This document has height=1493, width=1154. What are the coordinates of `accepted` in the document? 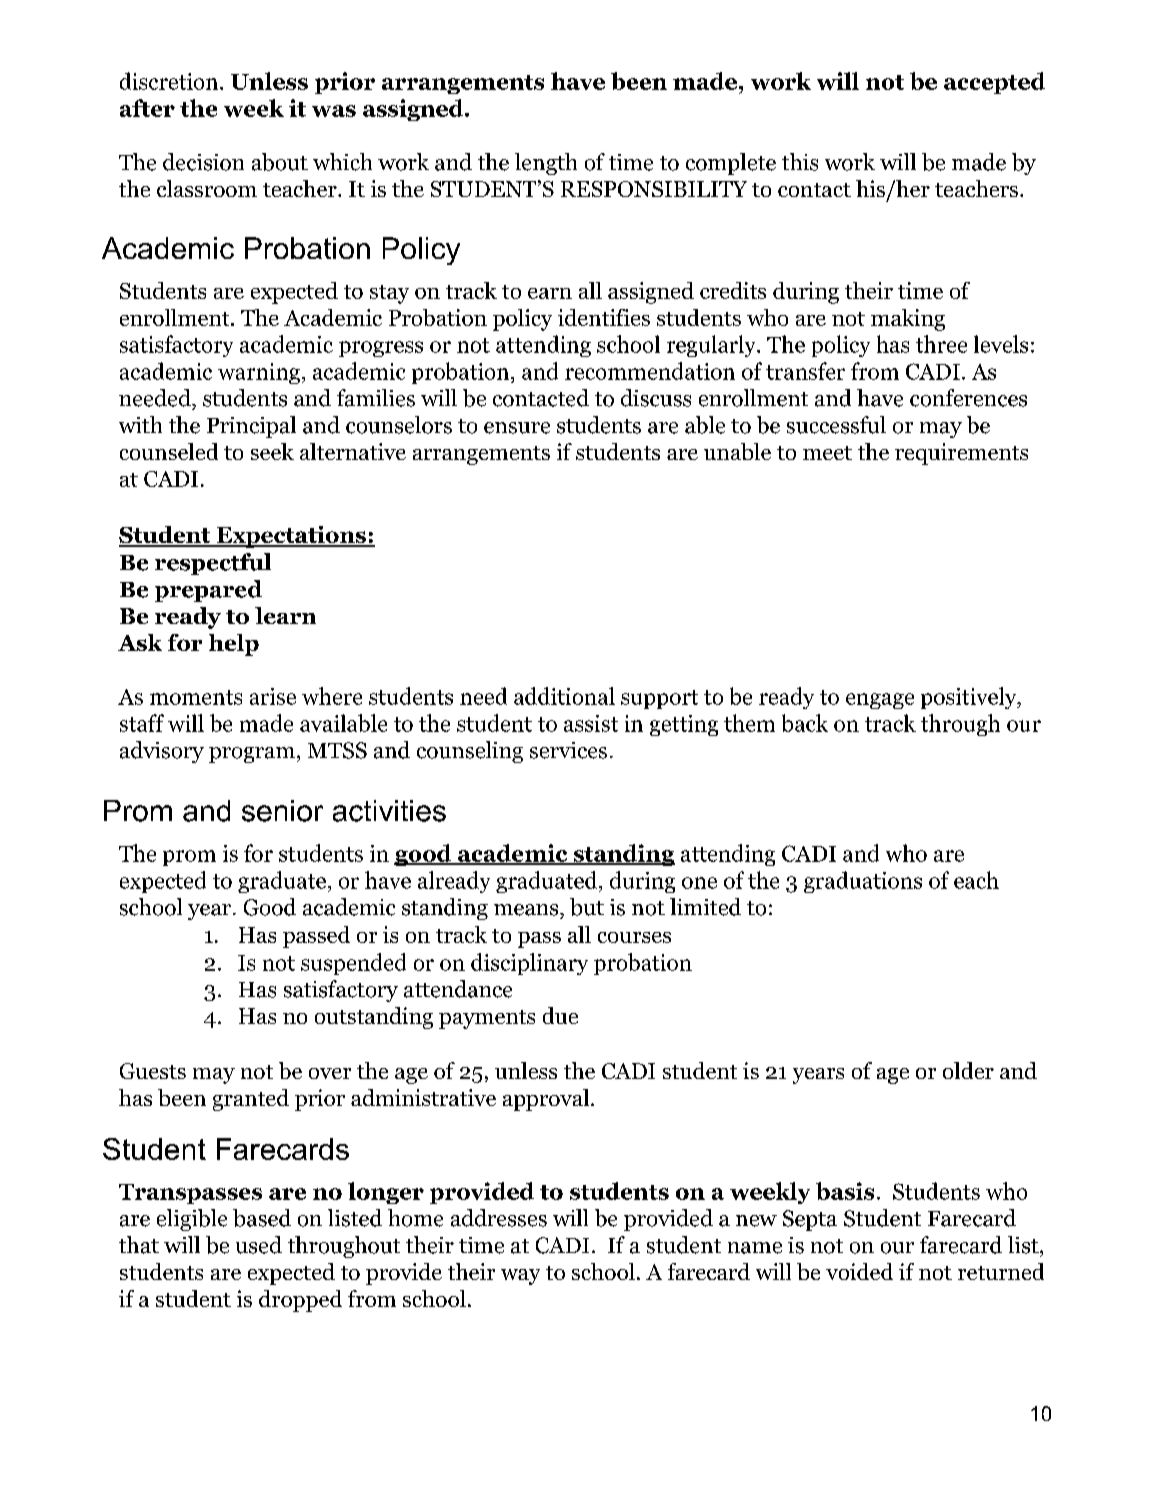 It's located at (994, 83).
